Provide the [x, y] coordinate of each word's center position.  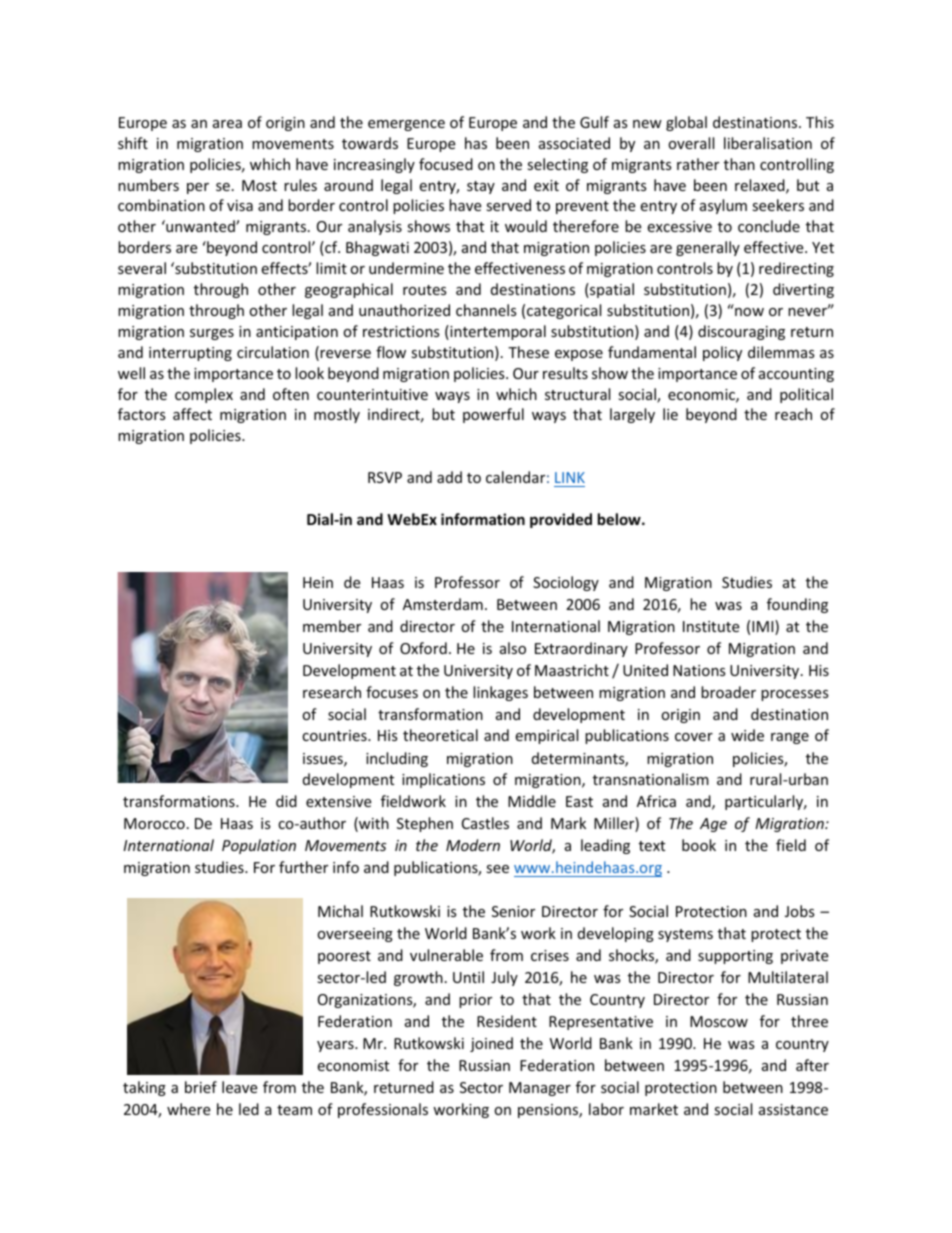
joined [491, 1044]
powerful [493, 415]
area [227, 124]
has [476, 143]
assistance [793, 1109]
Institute [711, 626]
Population [259, 846]
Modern [473, 845]
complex [204, 395]
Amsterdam [443, 604]
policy [722, 353]
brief [201, 1087]
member [332, 626]
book [699, 845]
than [739, 164]
